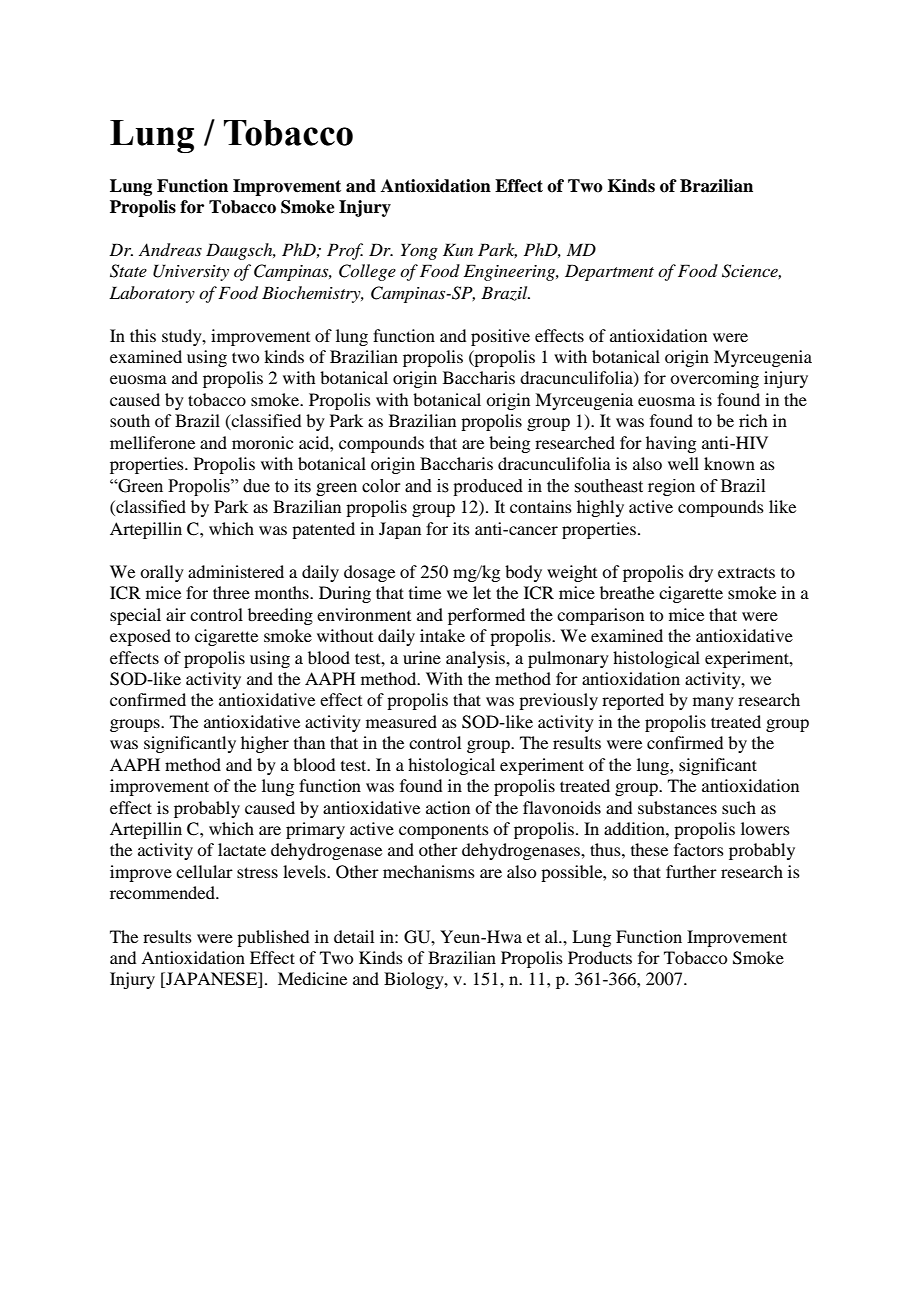 The width and height of the screenshot is (924, 1308). What do you see at coordinates (609, 272) in the screenshot?
I see `Department` at bounding box center [609, 272].
